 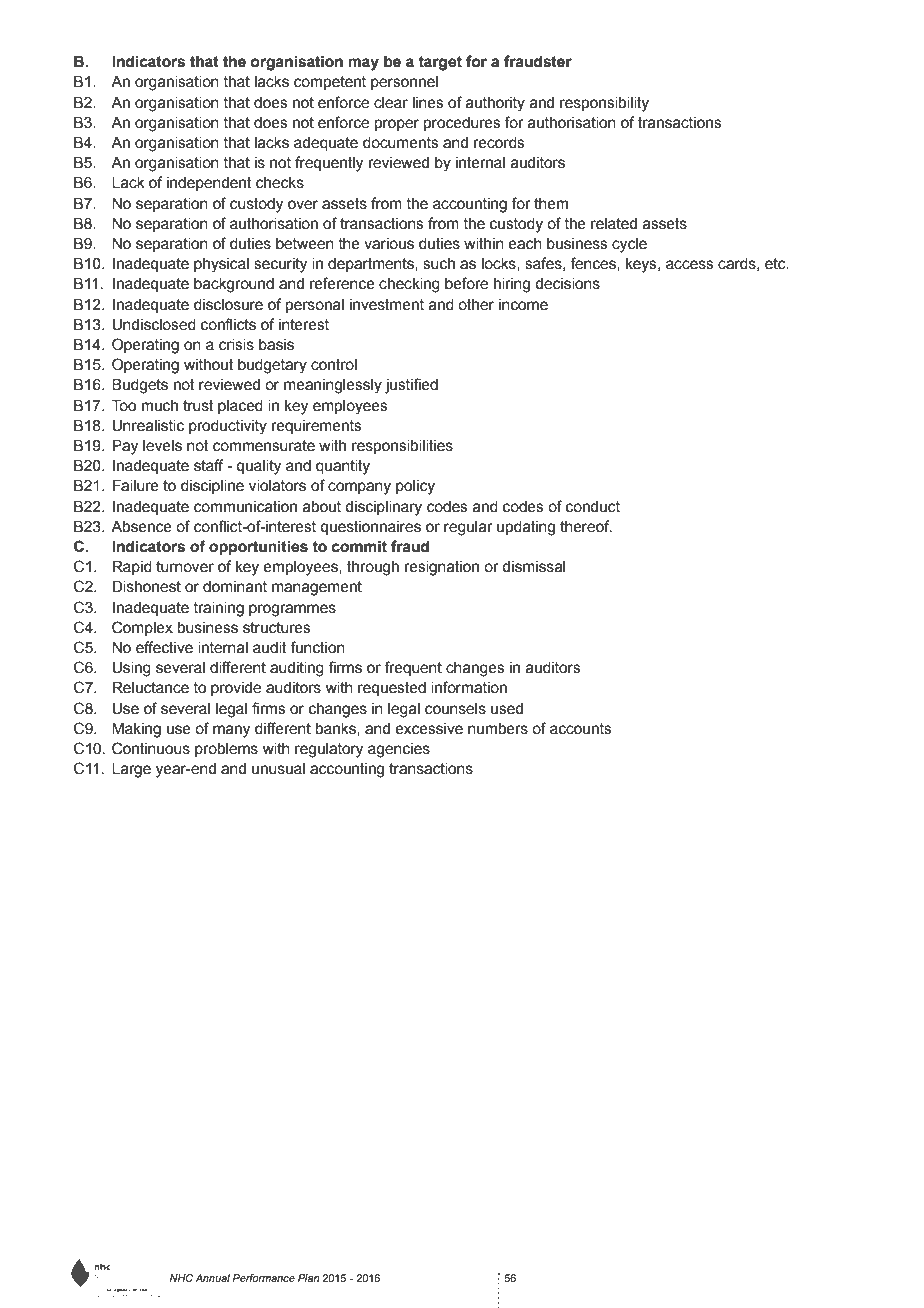 I want to click on provide, so click(x=236, y=689).
